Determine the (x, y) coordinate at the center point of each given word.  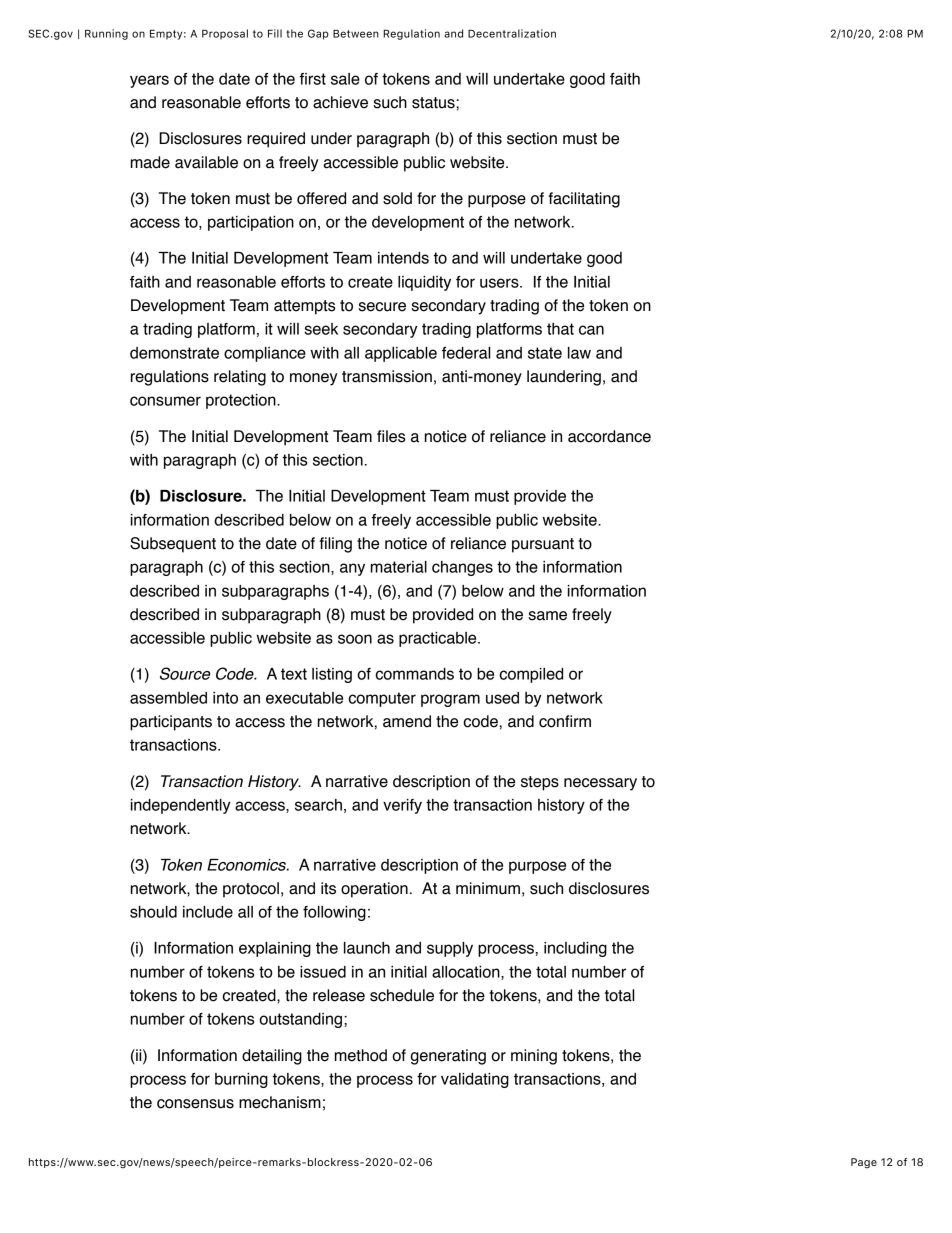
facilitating (584, 200)
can (591, 330)
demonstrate (174, 353)
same (547, 616)
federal (466, 353)
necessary (600, 784)
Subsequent (173, 545)
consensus (195, 1104)
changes (462, 568)
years (149, 81)
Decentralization (512, 33)
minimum (488, 888)
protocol (251, 890)
